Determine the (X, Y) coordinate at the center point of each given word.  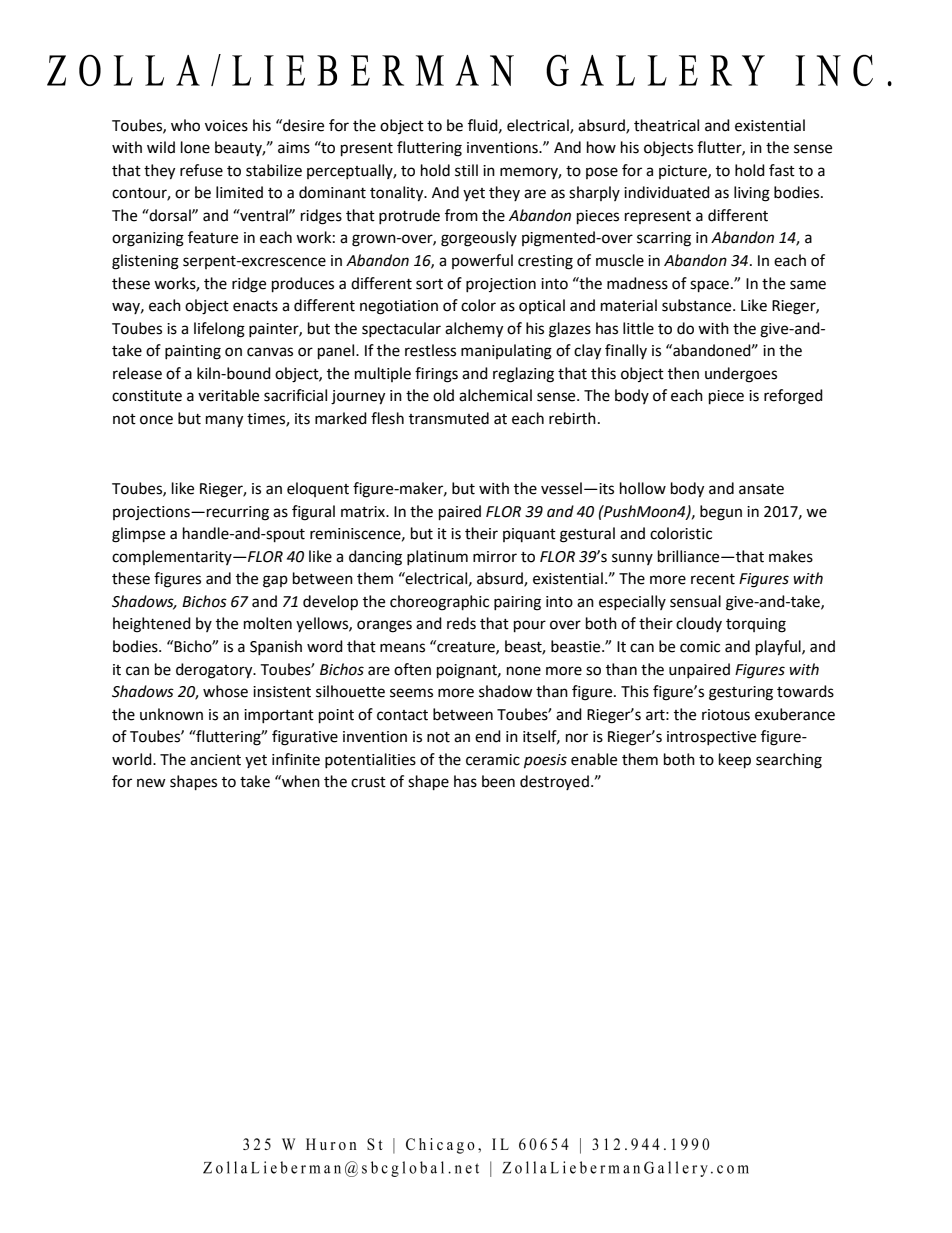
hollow (643, 488)
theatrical (666, 125)
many (224, 421)
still (466, 170)
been (498, 781)
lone (195, 147)
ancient (215, 760)
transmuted (449, 418)
